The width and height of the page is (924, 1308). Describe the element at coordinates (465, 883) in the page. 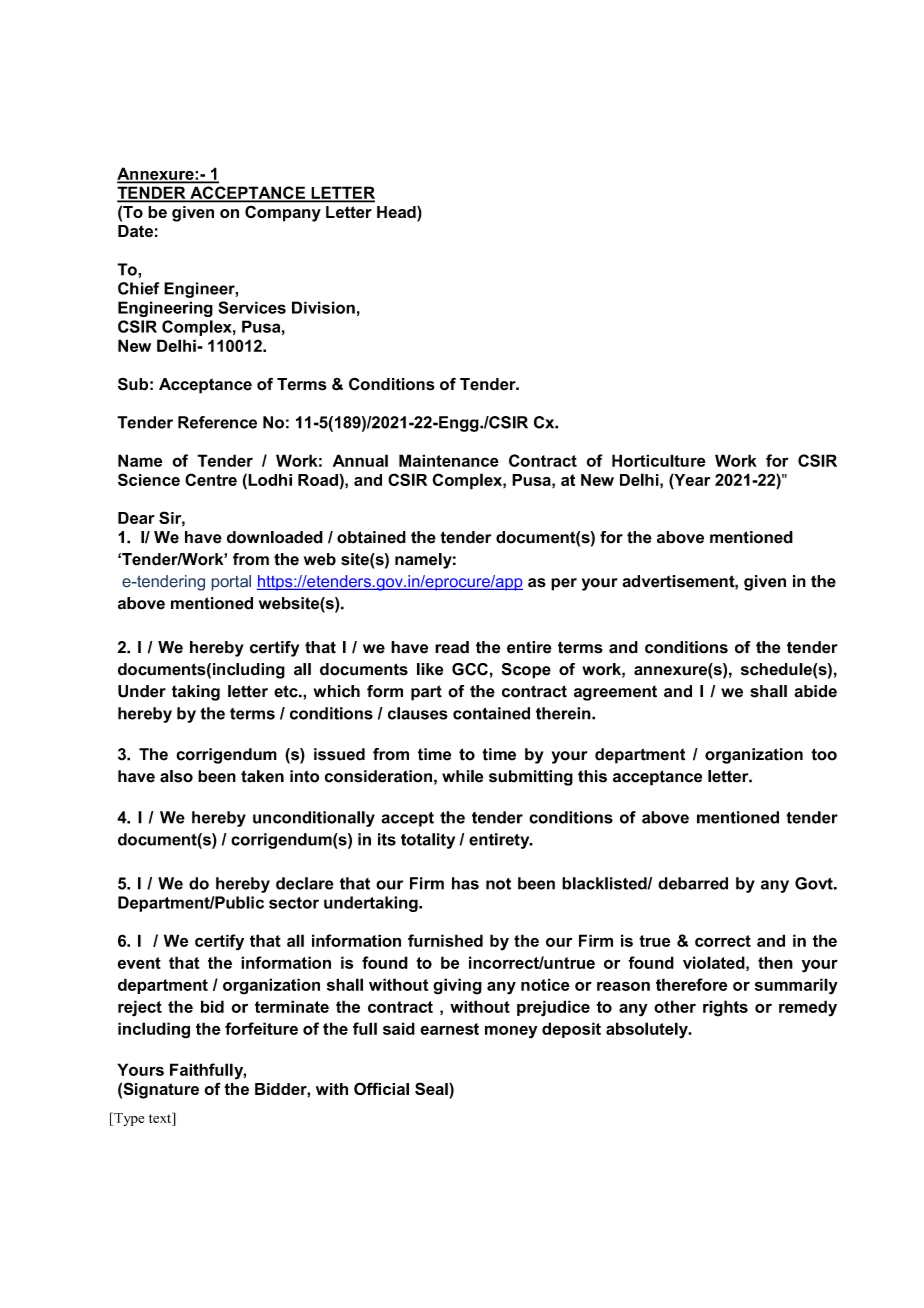

I see `has` at that location.
